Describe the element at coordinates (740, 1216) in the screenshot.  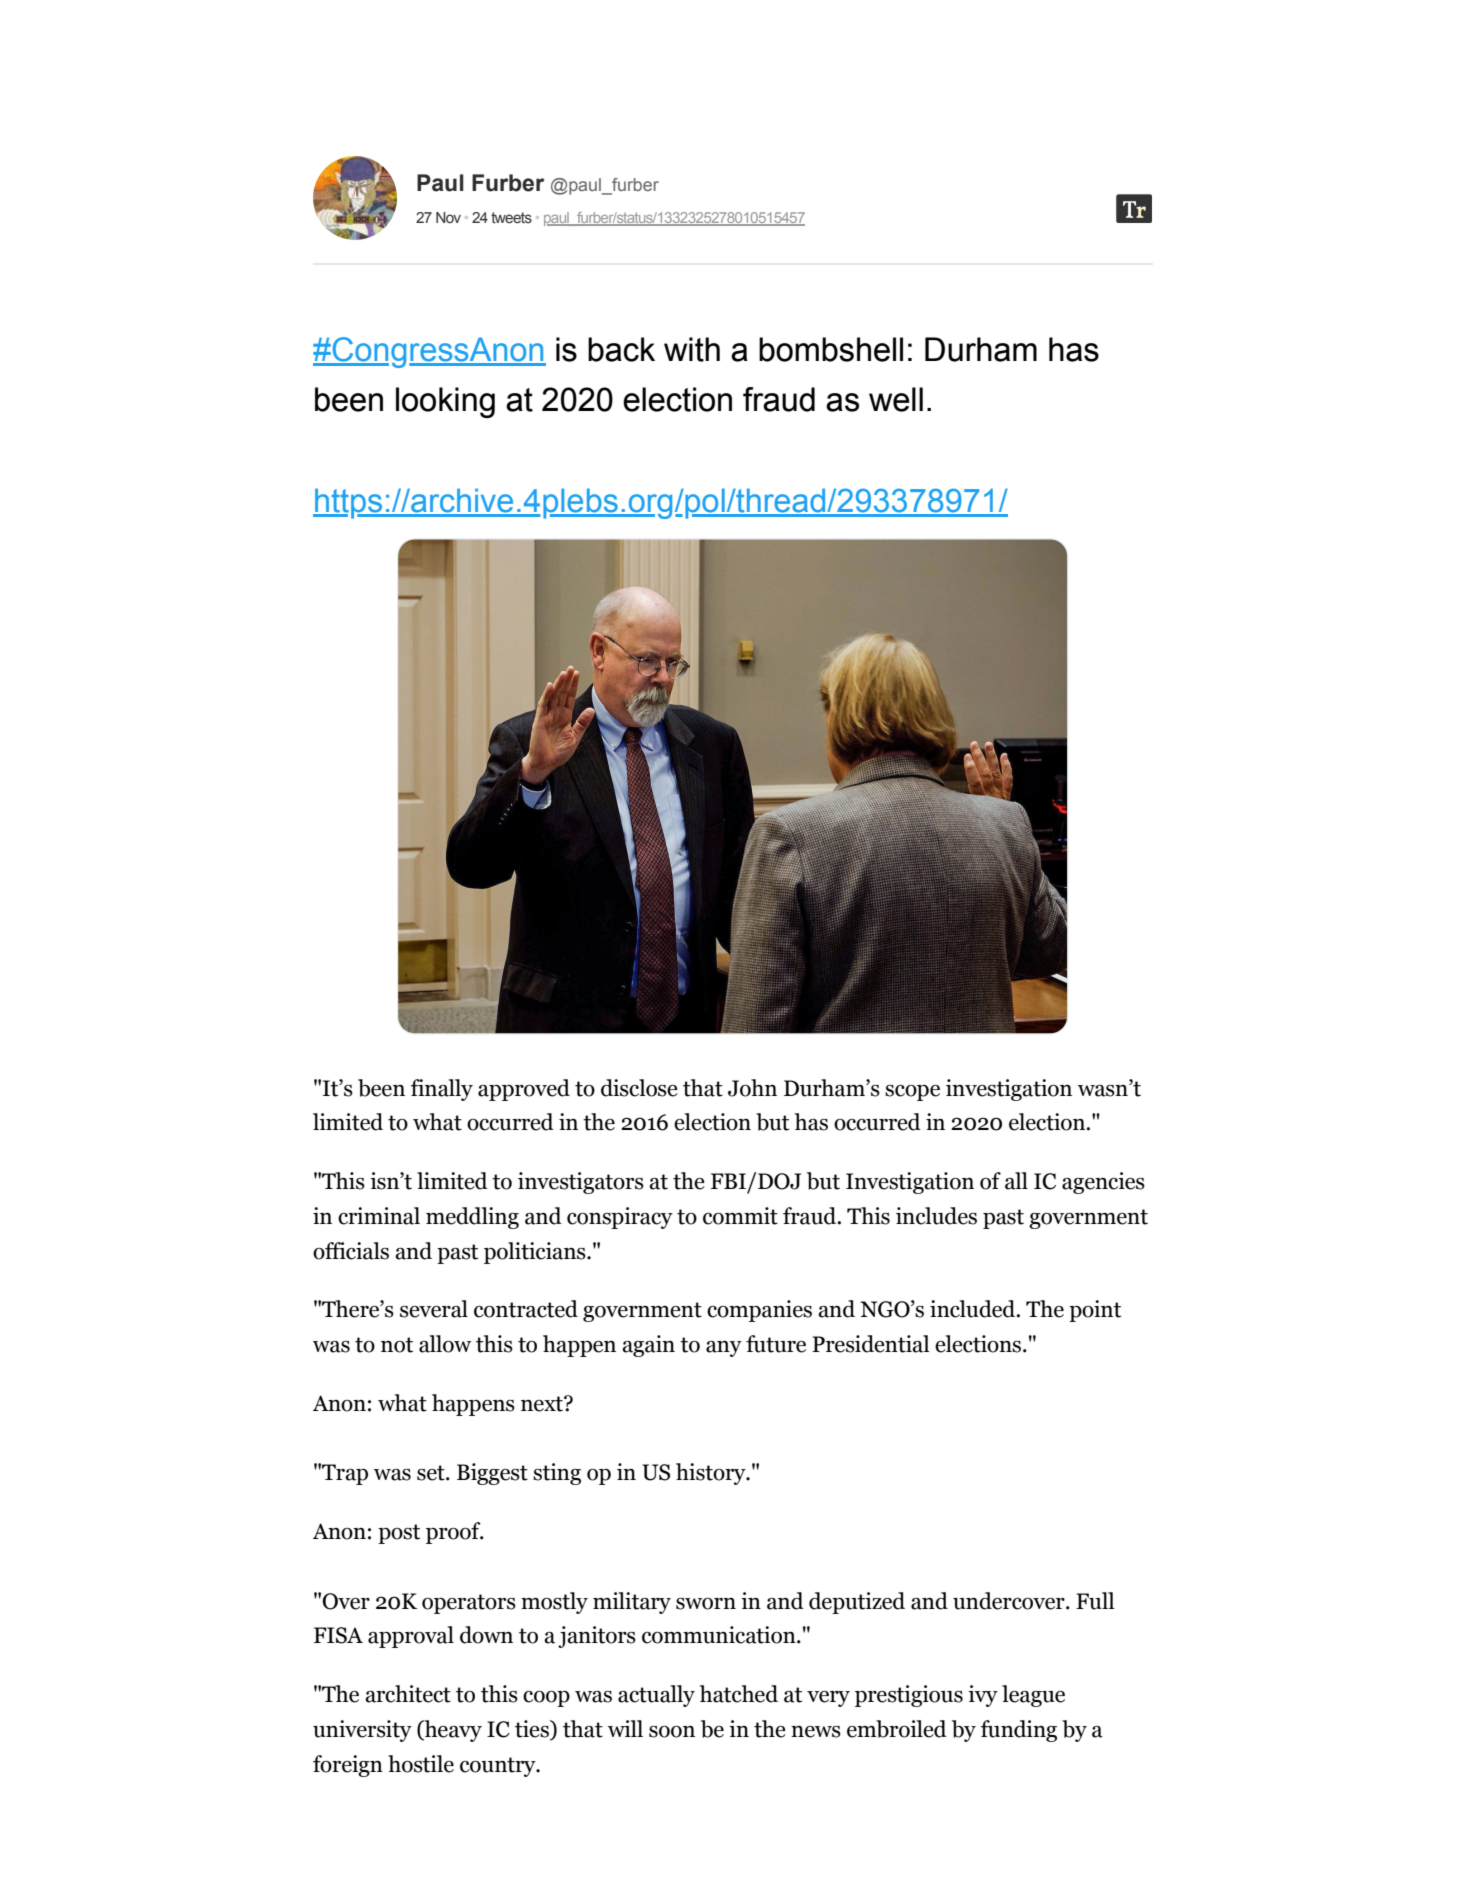
I see `commit` at that location.
